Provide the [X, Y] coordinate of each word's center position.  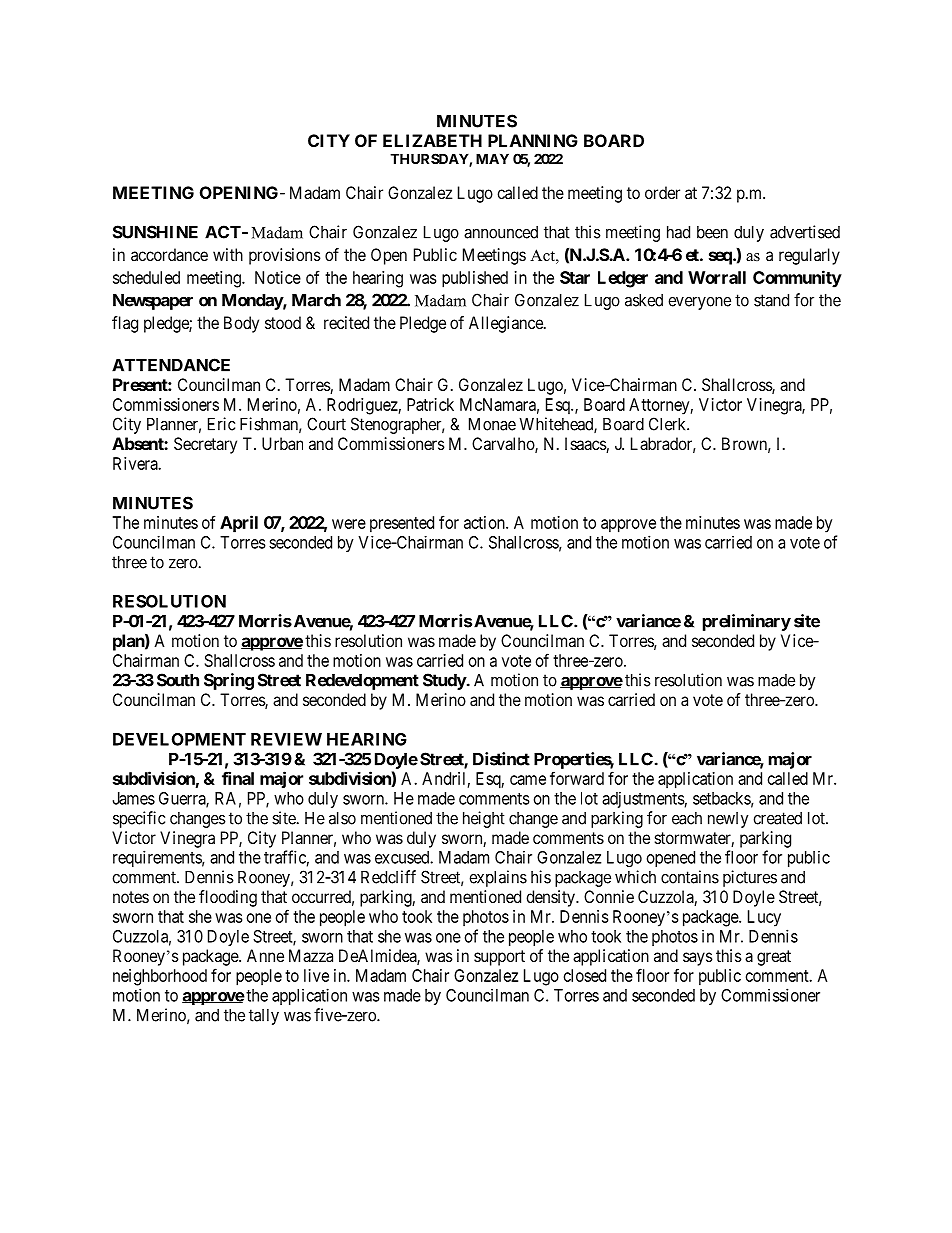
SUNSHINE [155, 232]
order [662, 192]
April [239, 524]
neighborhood [160, 977]
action [485, 522]
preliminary [747, 622]
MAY [492, 158]
